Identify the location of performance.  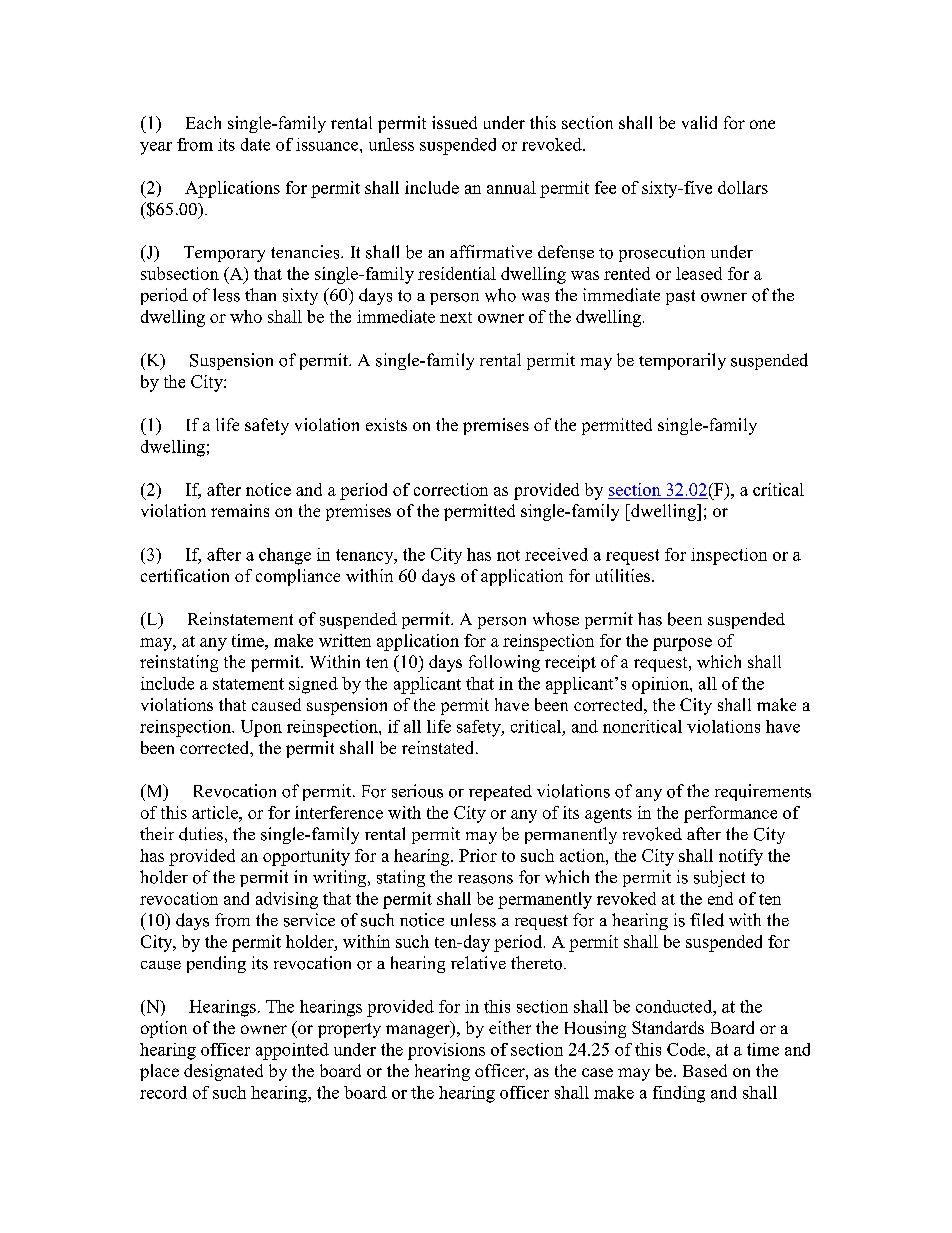
(730, 814).
